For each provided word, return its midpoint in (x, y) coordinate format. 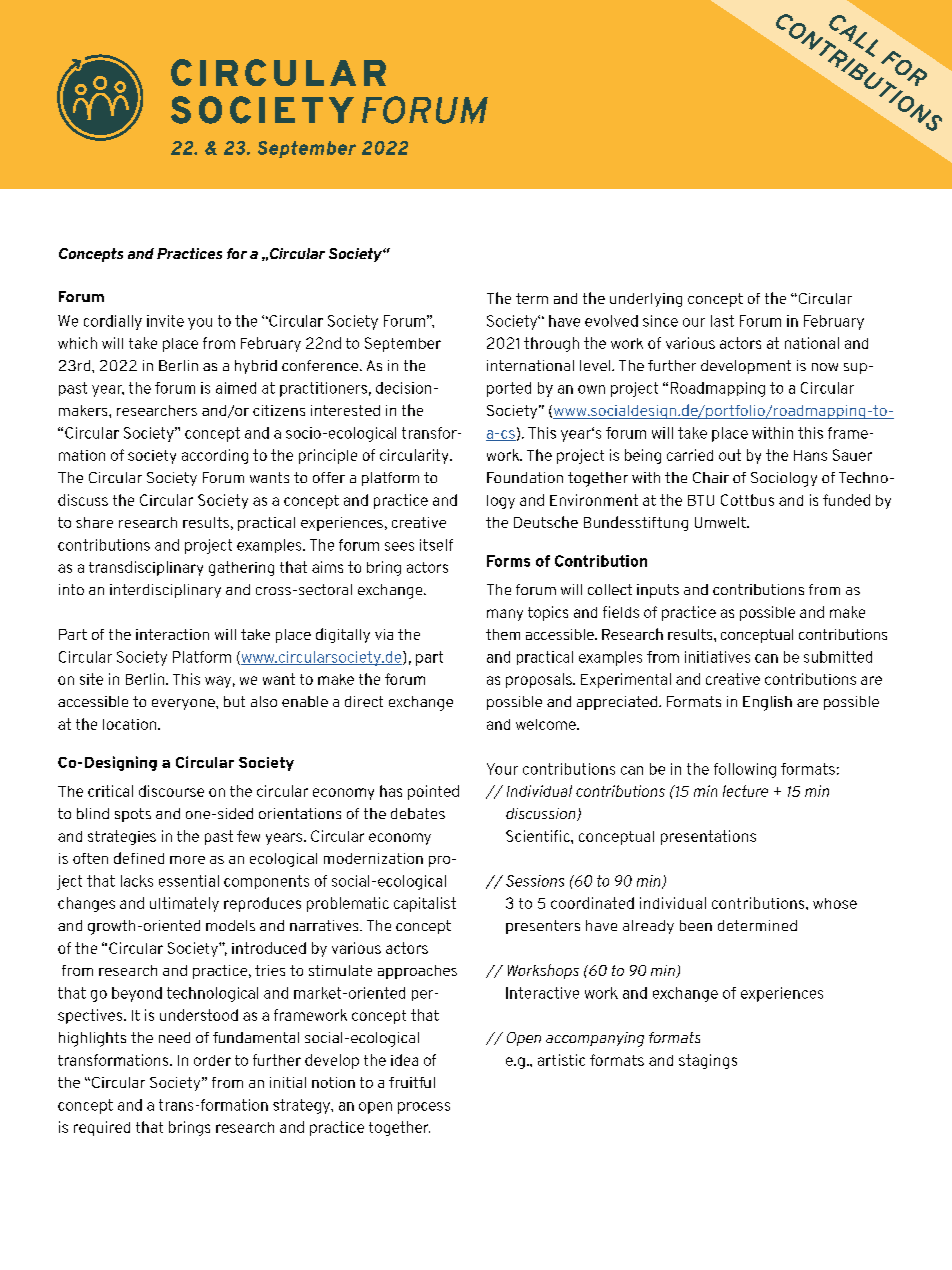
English (767, 703)
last (722, 321)
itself (436, 545)
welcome (547, 724)
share (94, 522)
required (102, 1128)
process (424, 1108)
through (551, 344)
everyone (184, 704)
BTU (701, 500)
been (696, 925)
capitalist (425, 904)
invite (165, 321)
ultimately (184, 904)
